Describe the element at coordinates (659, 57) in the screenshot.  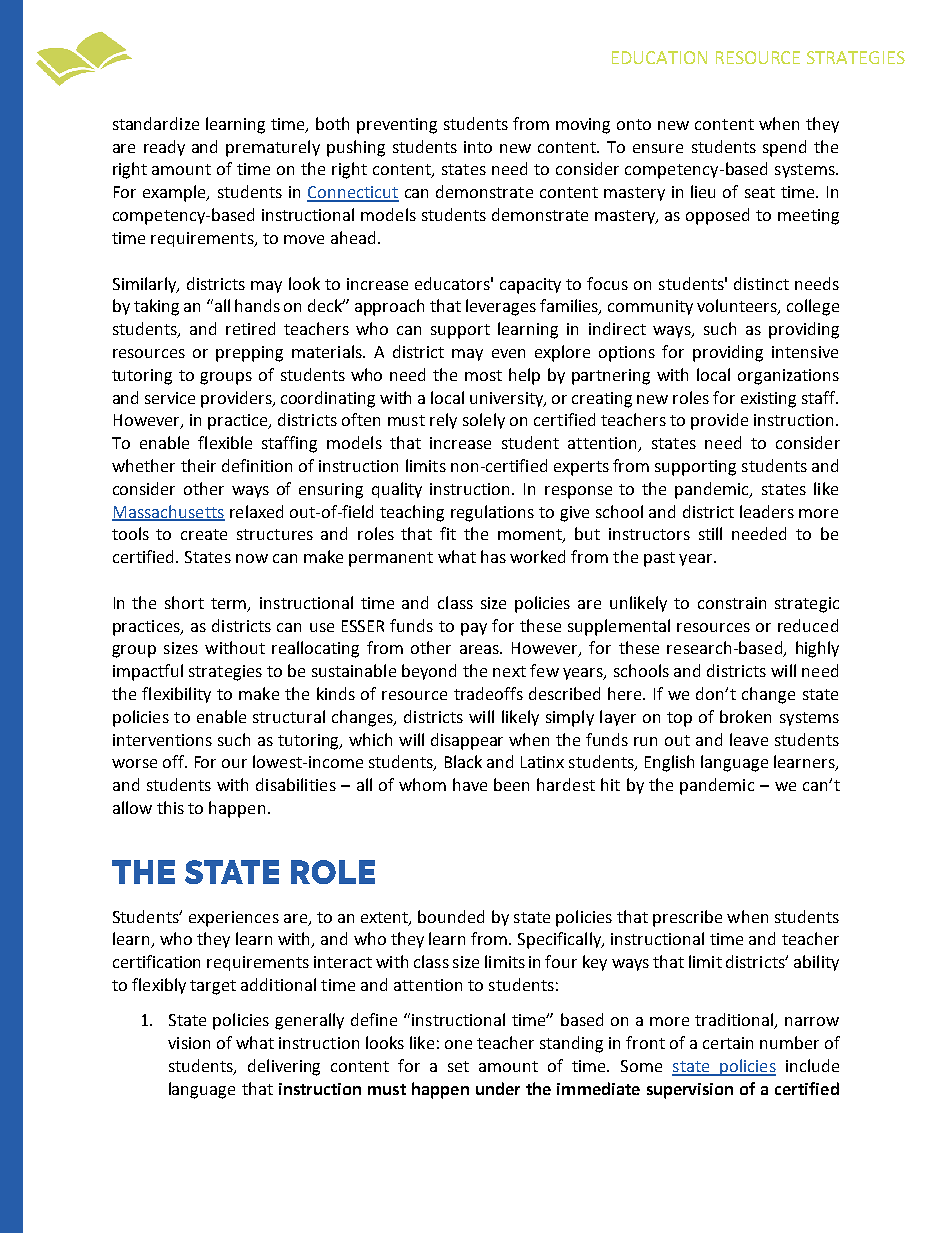
I see `EDUCATION` at that location.
